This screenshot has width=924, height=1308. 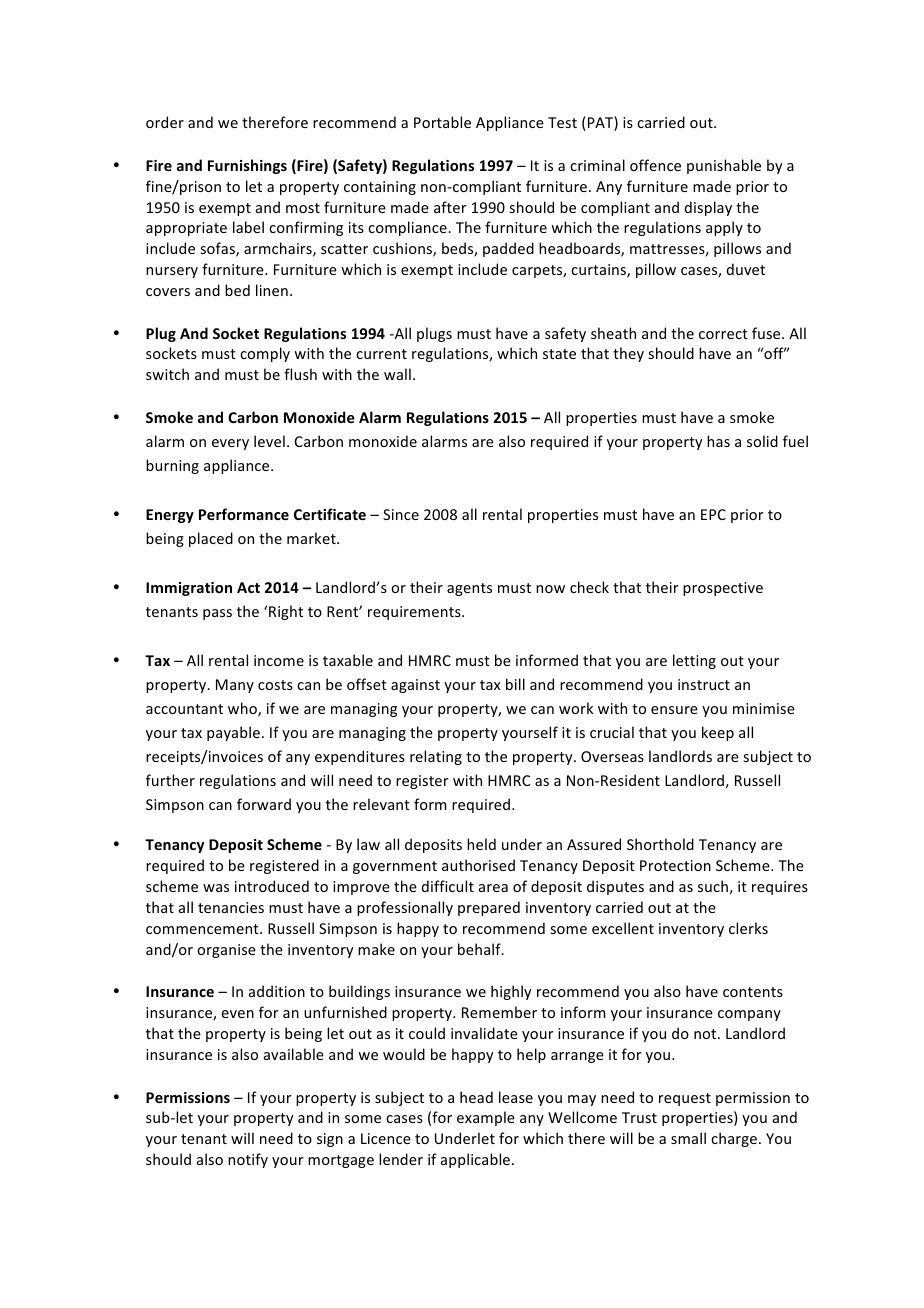 What do you see at coordinates (217, 614) in the screenshot?
I see `pass` at bounding box center [217, 614].
